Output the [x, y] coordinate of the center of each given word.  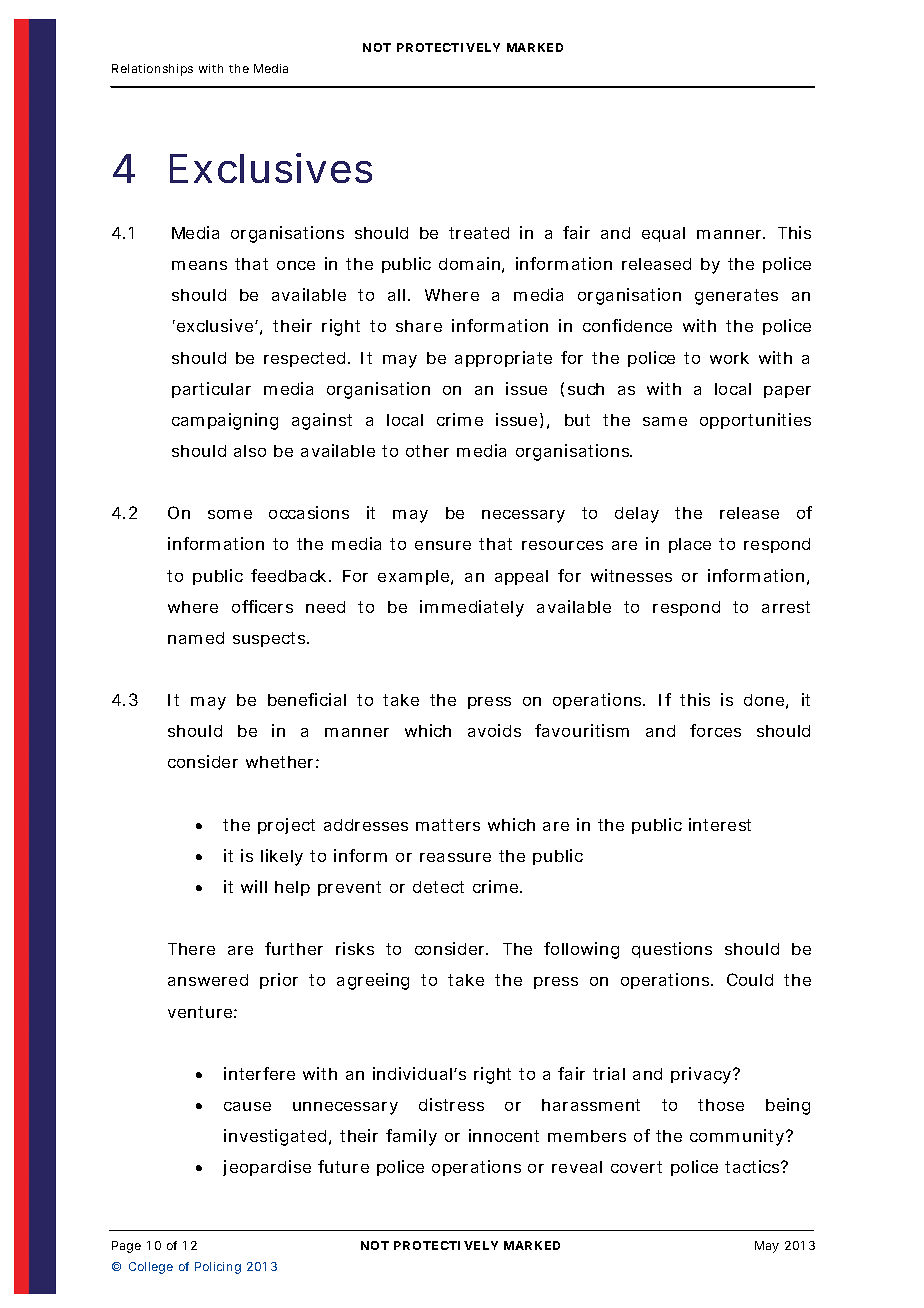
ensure [443, 545]
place [690, 545]
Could [750, 979]
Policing [218, 1268]
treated [479, 233]
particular [211, 390]
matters [448, 825]
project [286, 826]
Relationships [152, 70]
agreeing [373, 981]
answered [208, 980]
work [729, 358]
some [230, 514]
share [419, 326]
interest [720, 824]
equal [663, 234]
